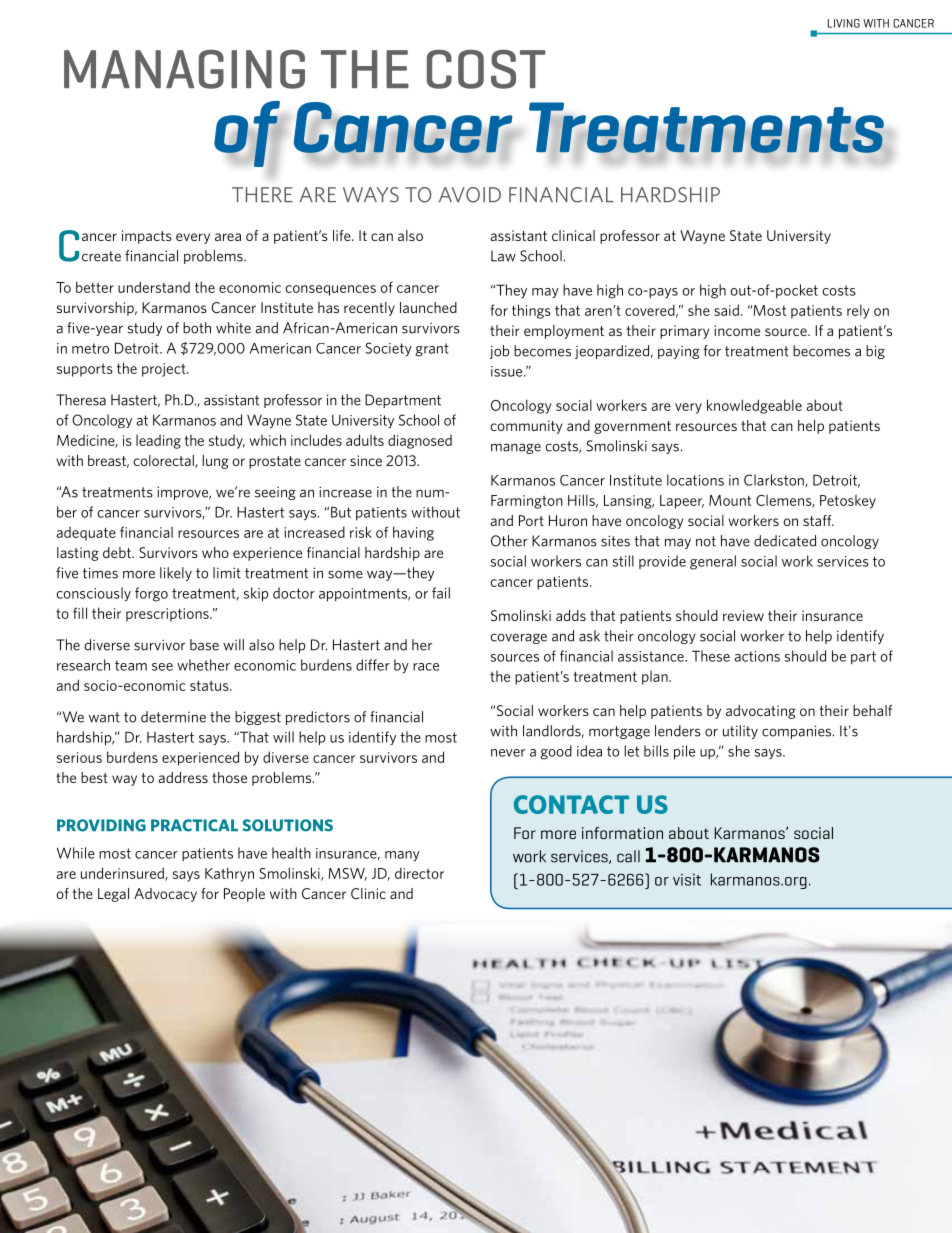  Describe the element at coordinates (503, 256) in the document. I see `Law` at that location.
